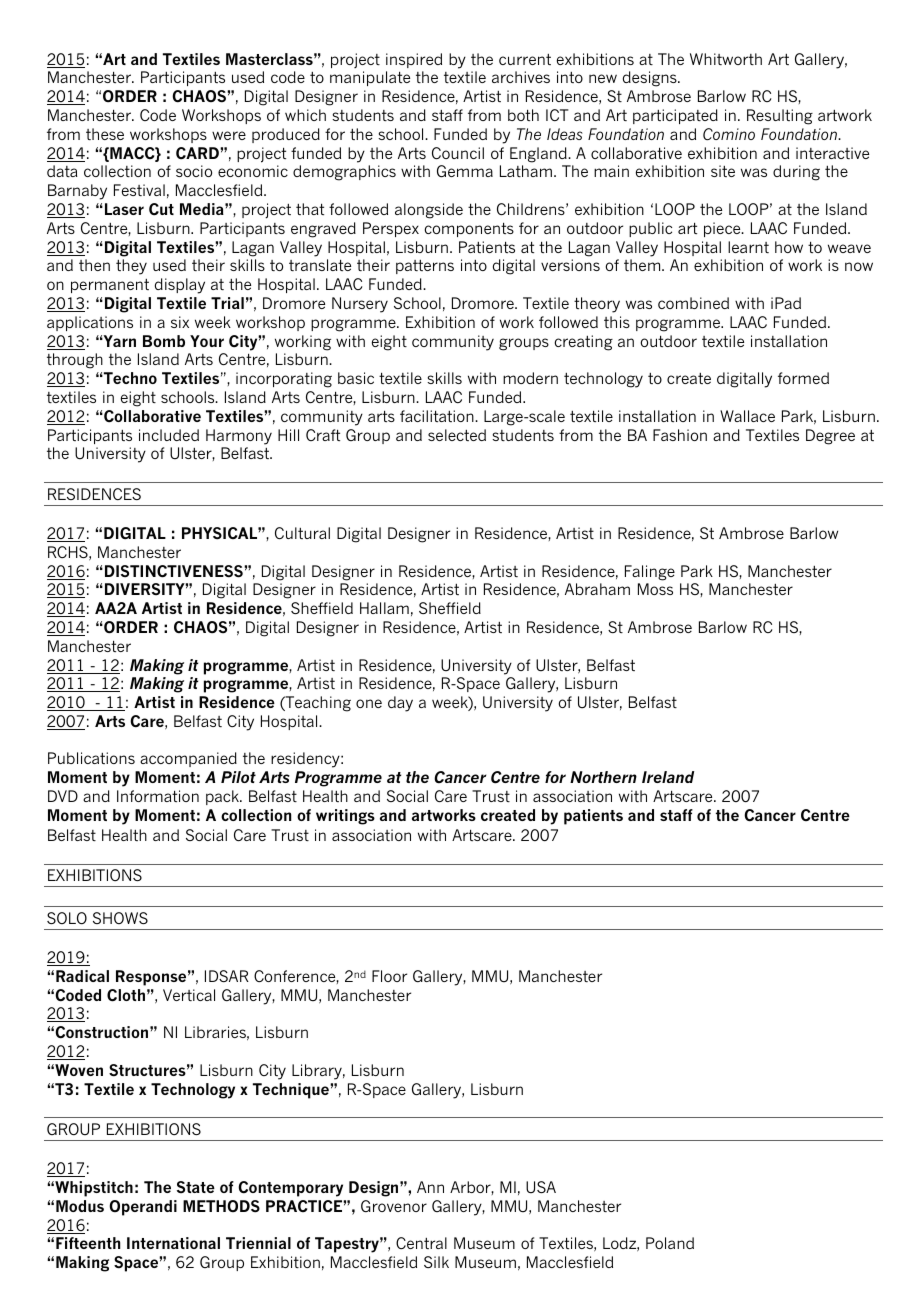 Image resolution: width=924 pixels, height=1308 pixels. What do you see at coordinates (389, 976) in the document?
I see `Floor` at bounding box center [389, 976].
